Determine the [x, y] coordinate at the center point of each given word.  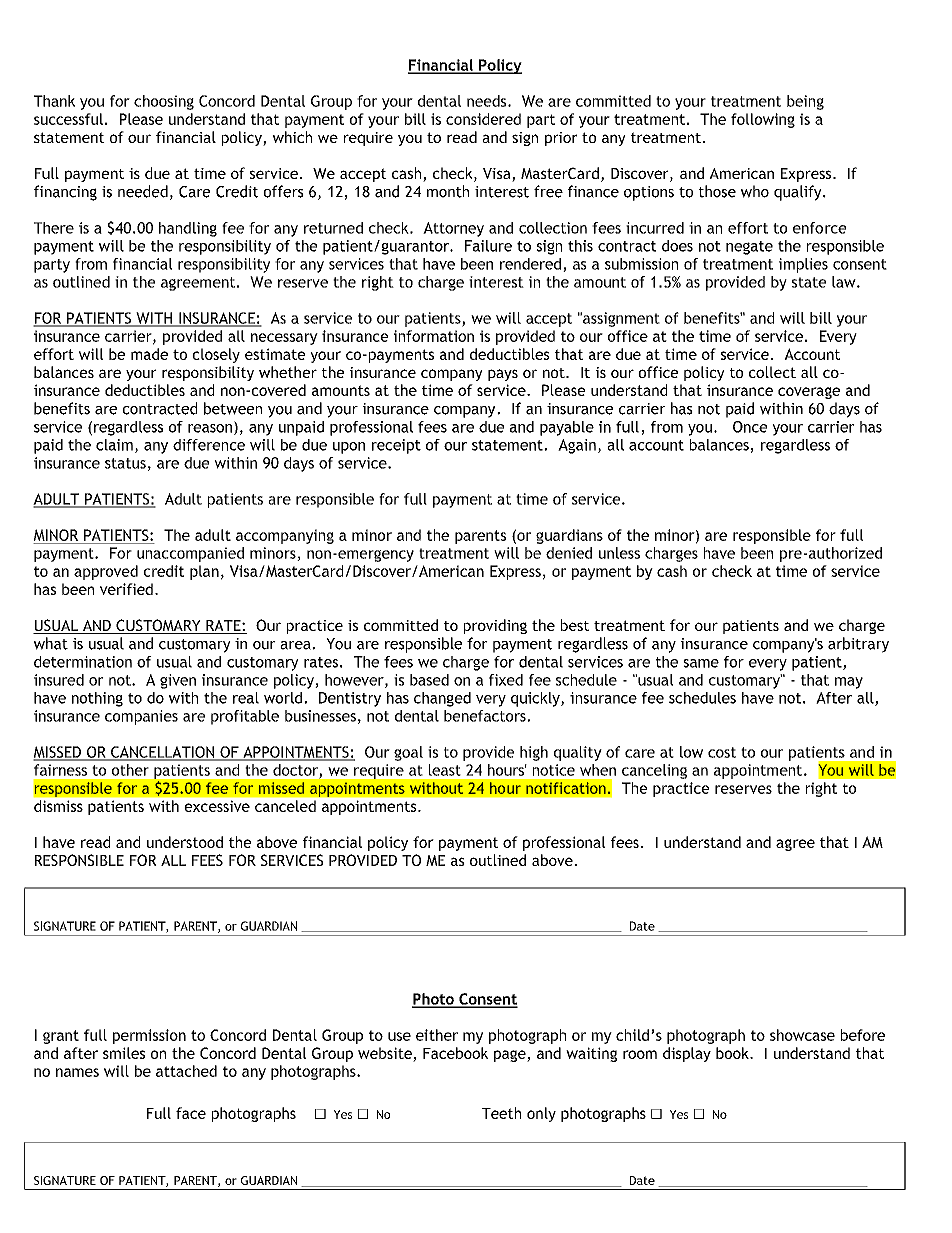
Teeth [501, 1113]
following [763, 120]
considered [483, 119]
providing [495, 626]
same [701, 663]
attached [186, 1071]
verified [126, 589]
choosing [164, 102]
